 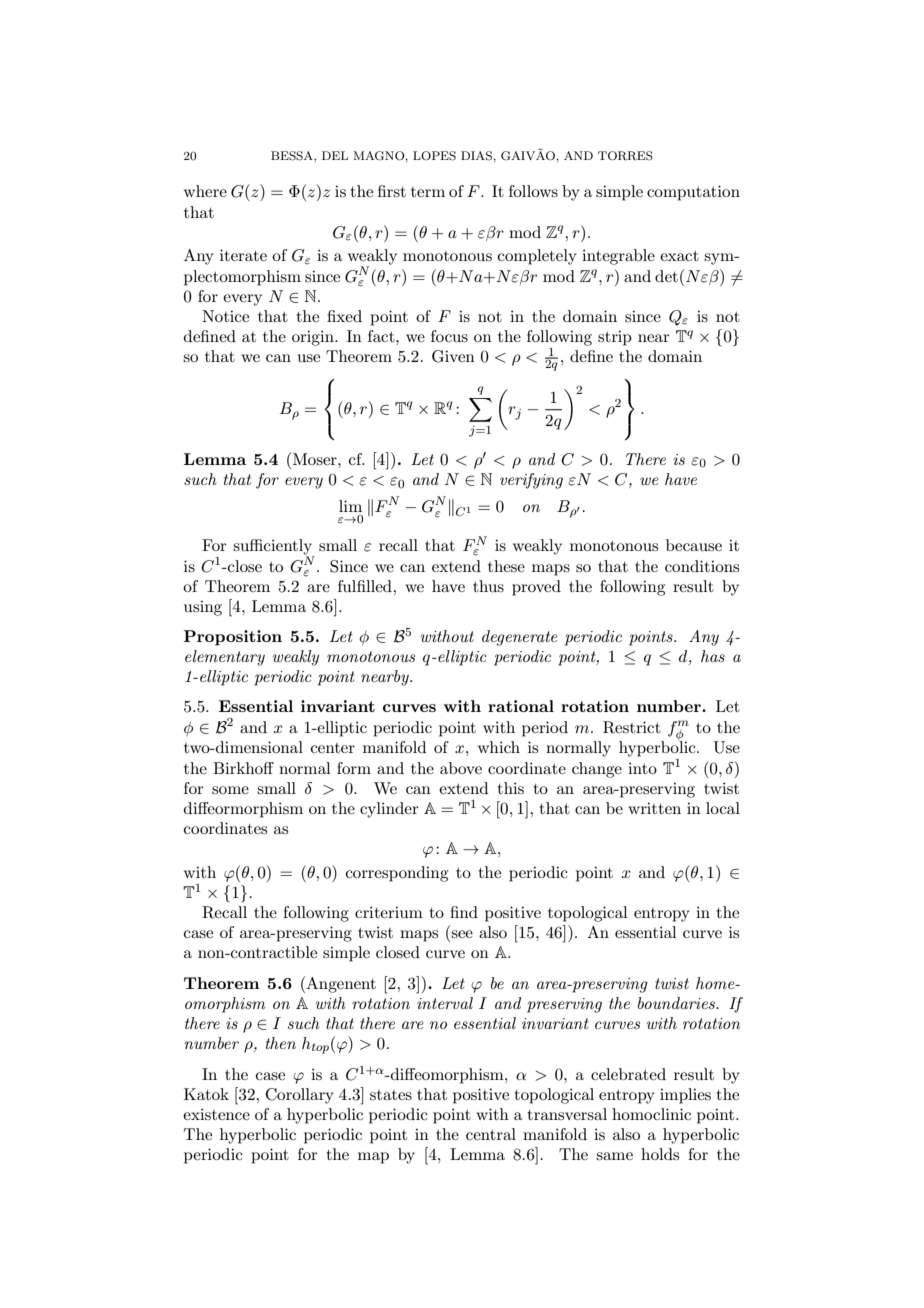 I want to click on computation, so click(x=693, y=193).
